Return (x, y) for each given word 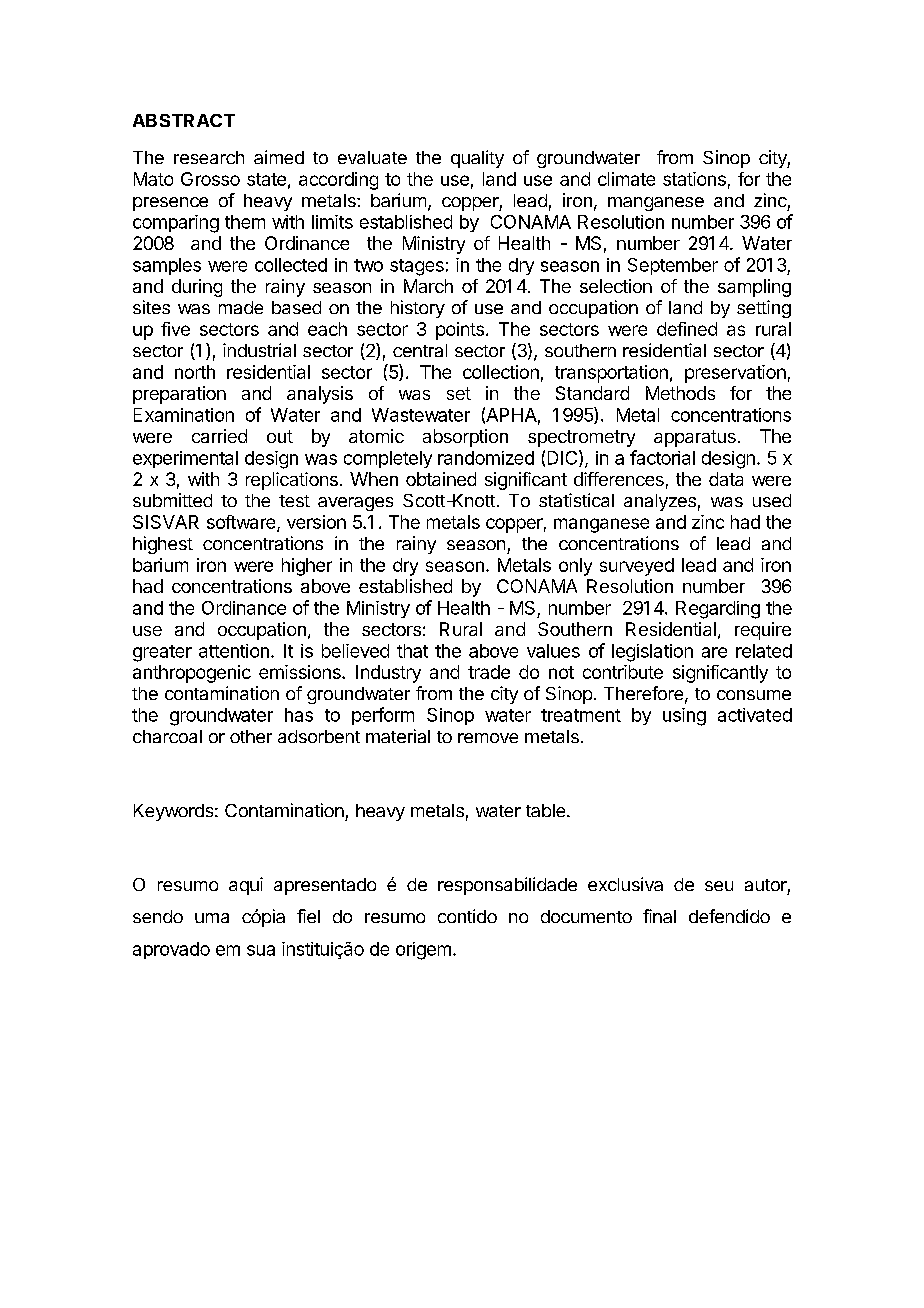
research (209, 157)
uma (212, 918)
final (659, 916)
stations (694, 179)
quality (477, 159)
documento (586, 916)
